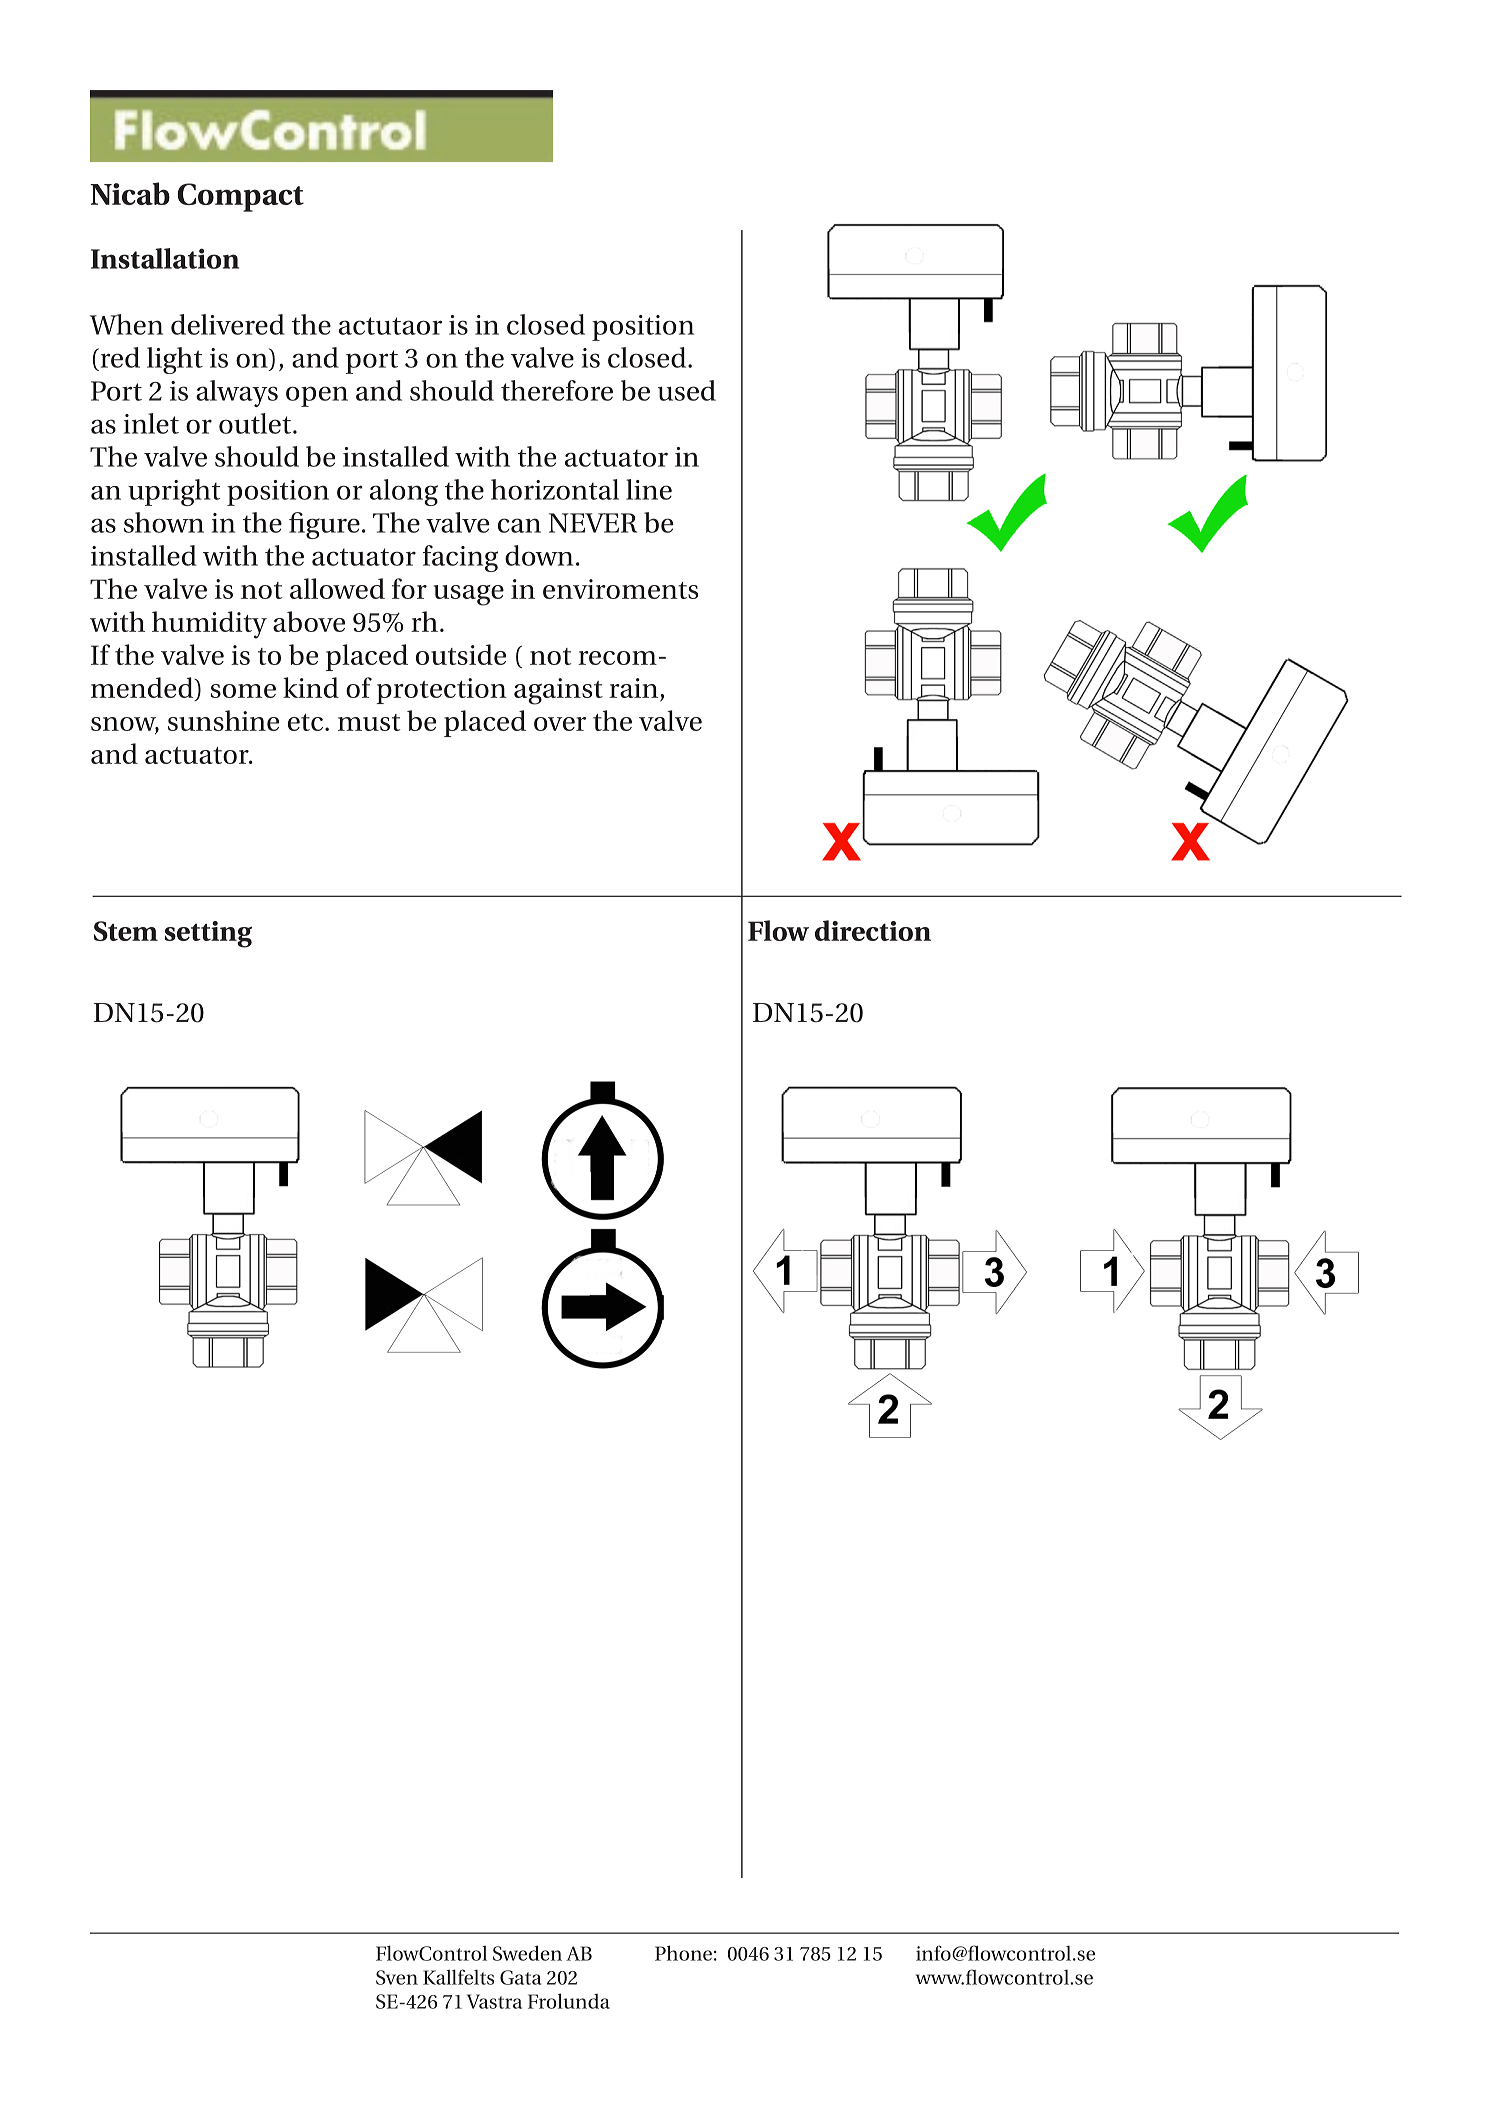 The image size is (1489, 2106). What do you see at coordinates (208, 934) in the screenshot?
I see `setting` at bounding box center [208, 934].
